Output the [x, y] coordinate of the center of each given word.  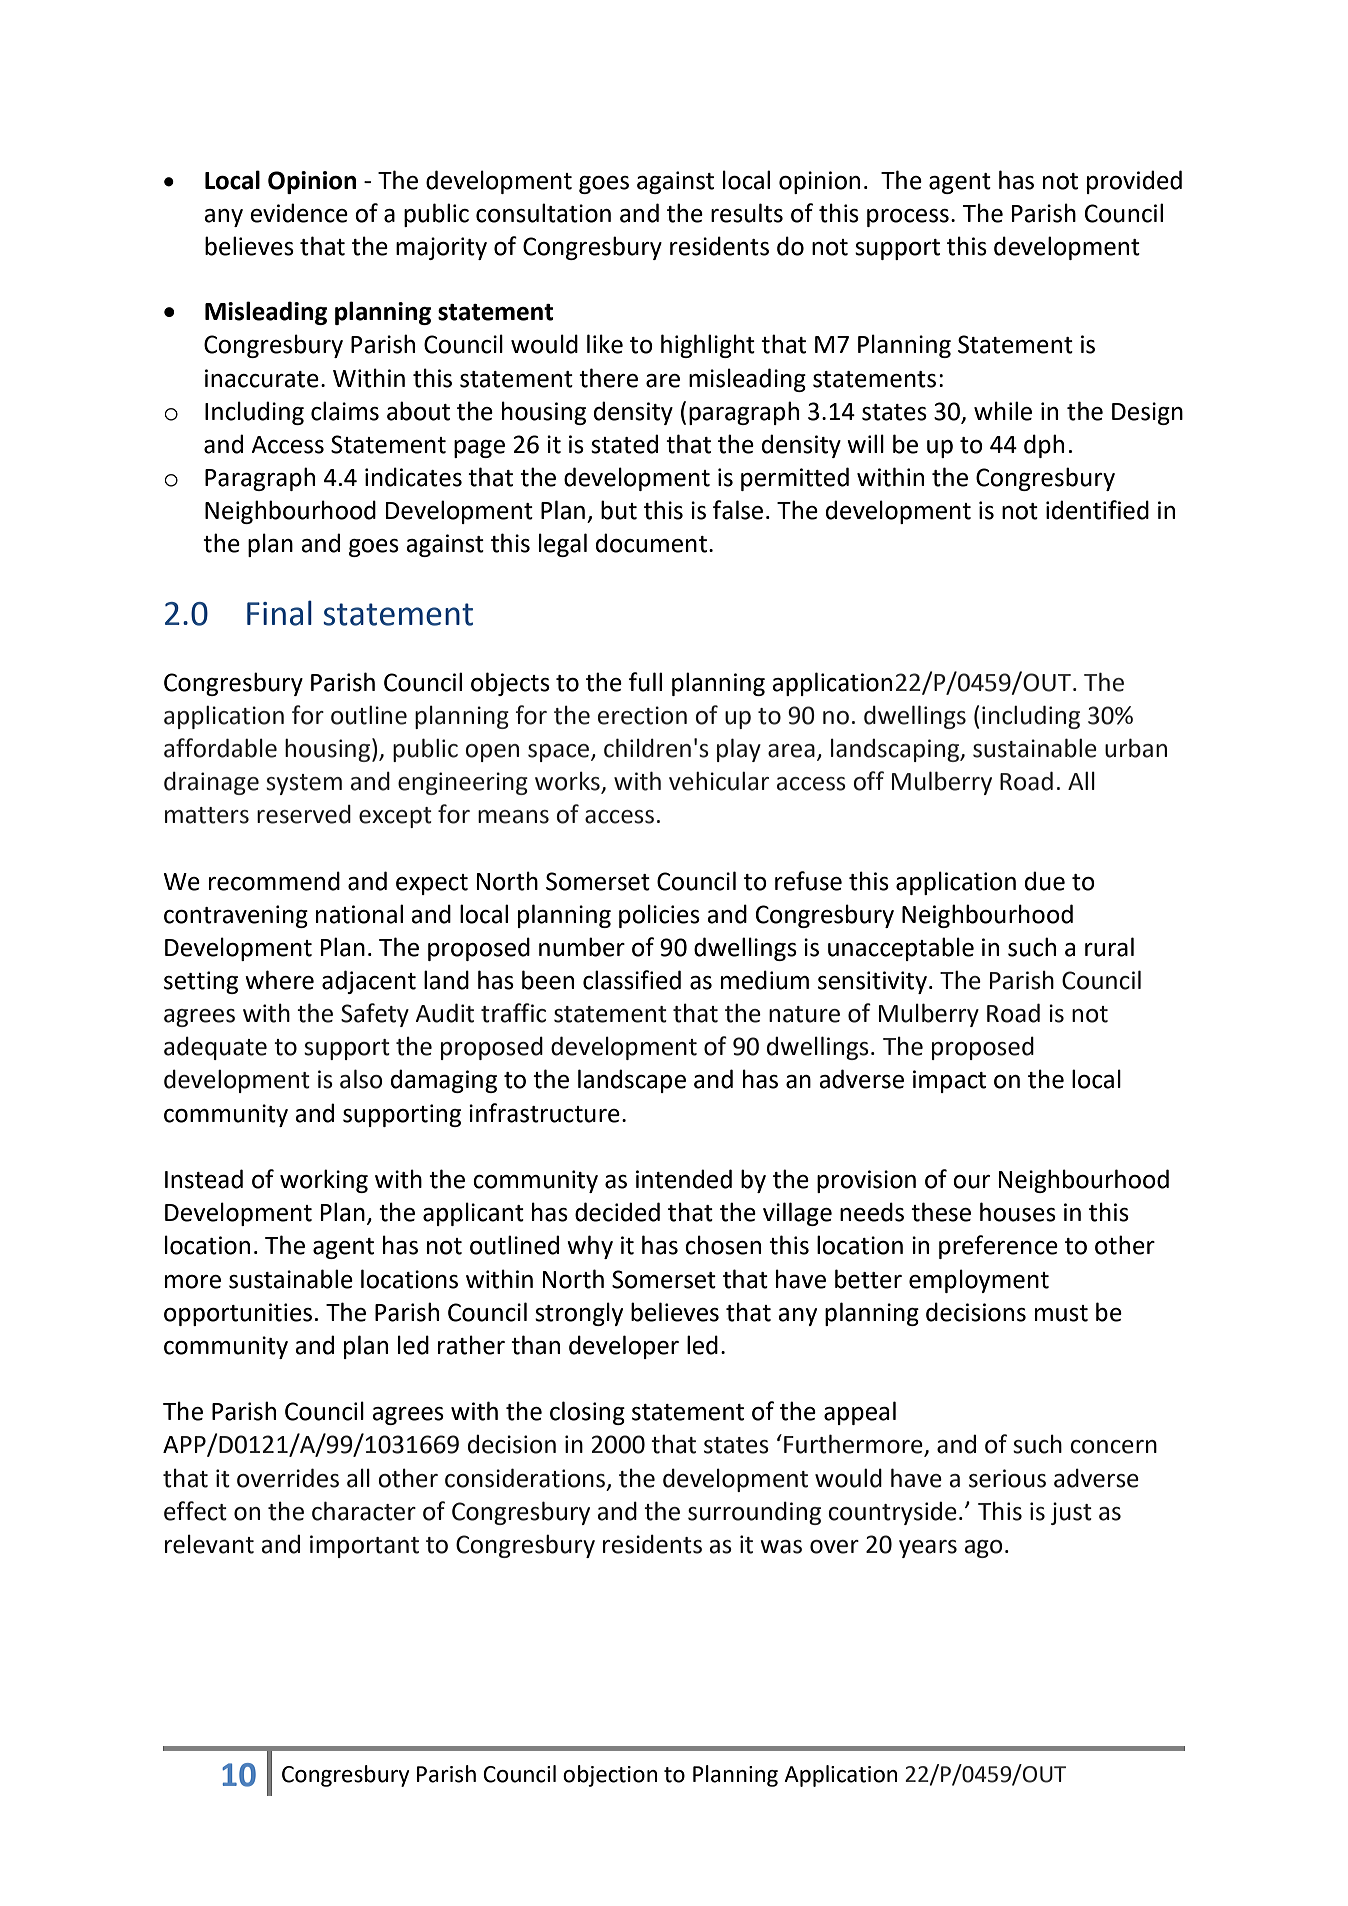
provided [1134, 182]
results [747, 213]
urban [1136, 748]
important [364, 1546]
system [304, 784]
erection [642, 715]
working [324, 1181]
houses [1018, 1212]
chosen [723, 1245]
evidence [299, 213]
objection [610, 1776]
